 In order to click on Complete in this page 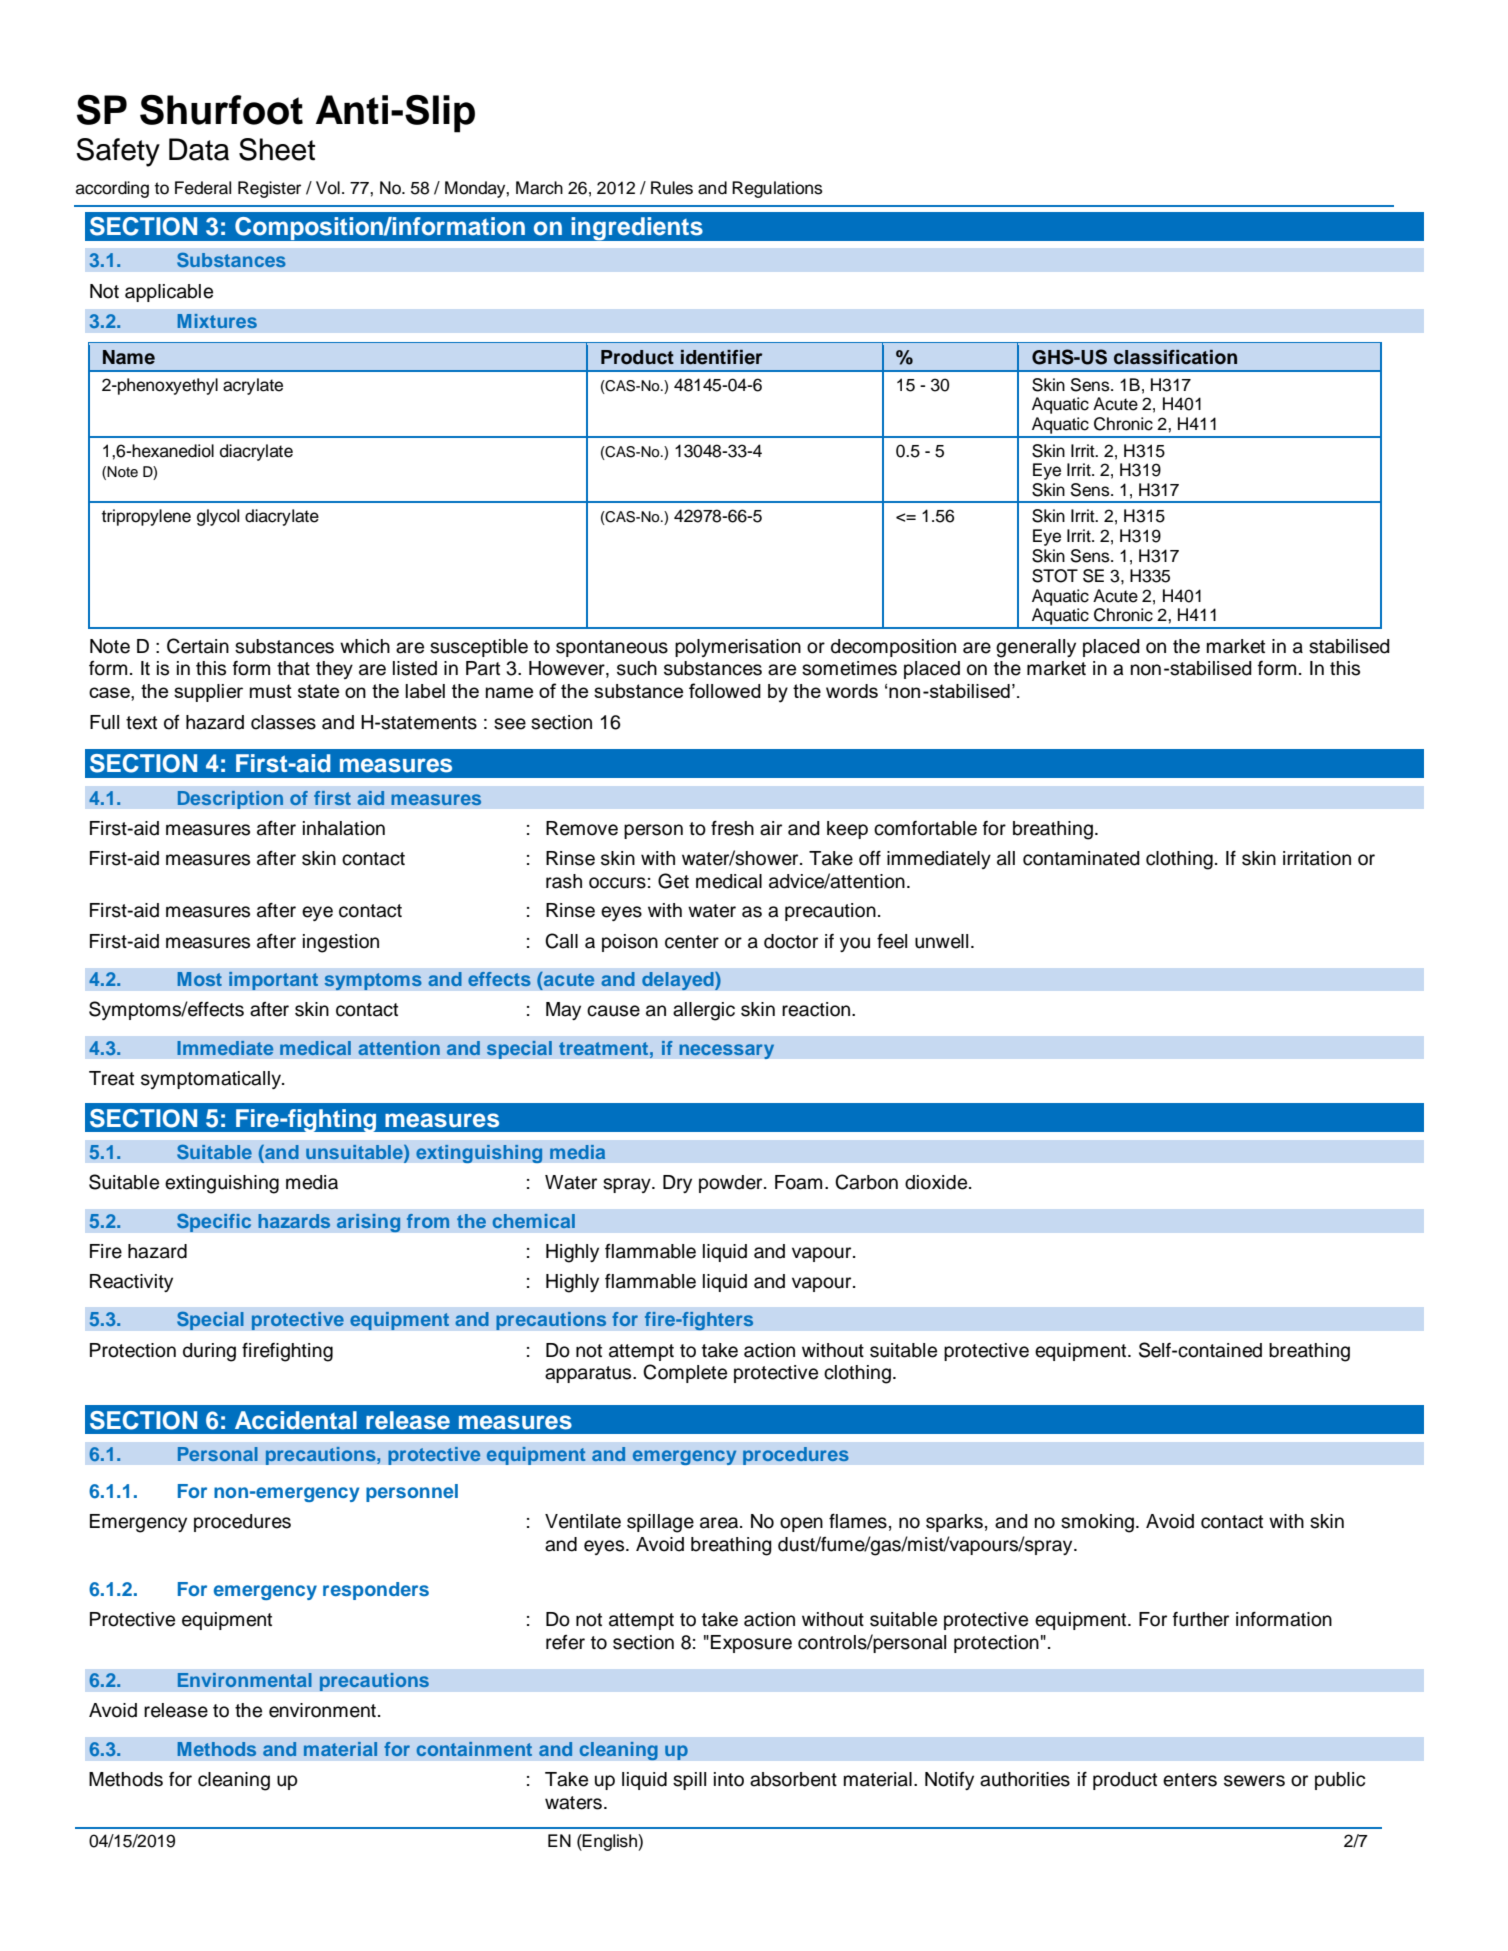, I will do `click(685, 1373)`.
